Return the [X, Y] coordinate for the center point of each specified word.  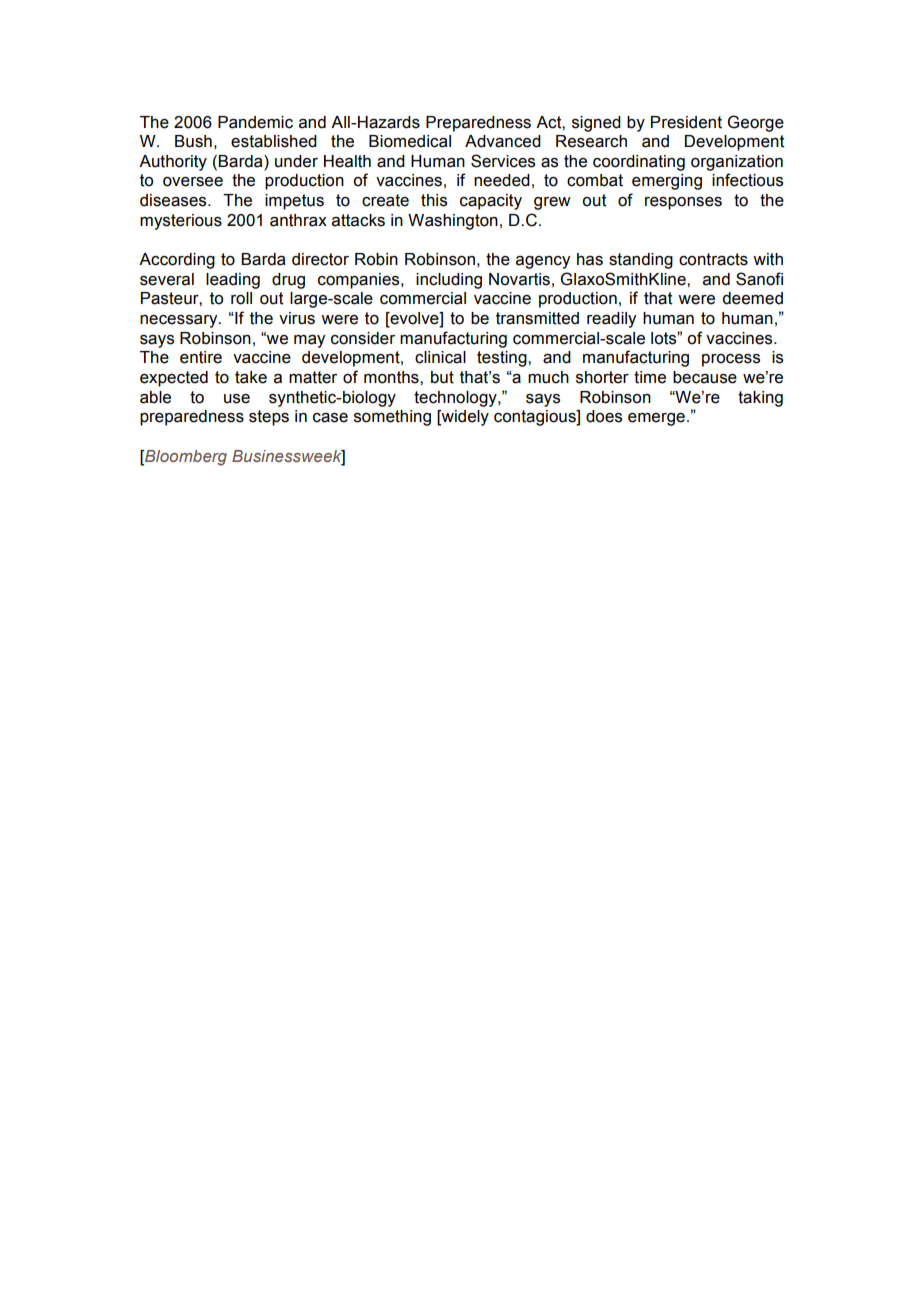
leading [233, 281]
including [449, 281]
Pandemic [255, 122]
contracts [713, 259]
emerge [656, 419]
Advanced [503, 141]
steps [269, 418]
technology [456, 399]
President [686, 122]
